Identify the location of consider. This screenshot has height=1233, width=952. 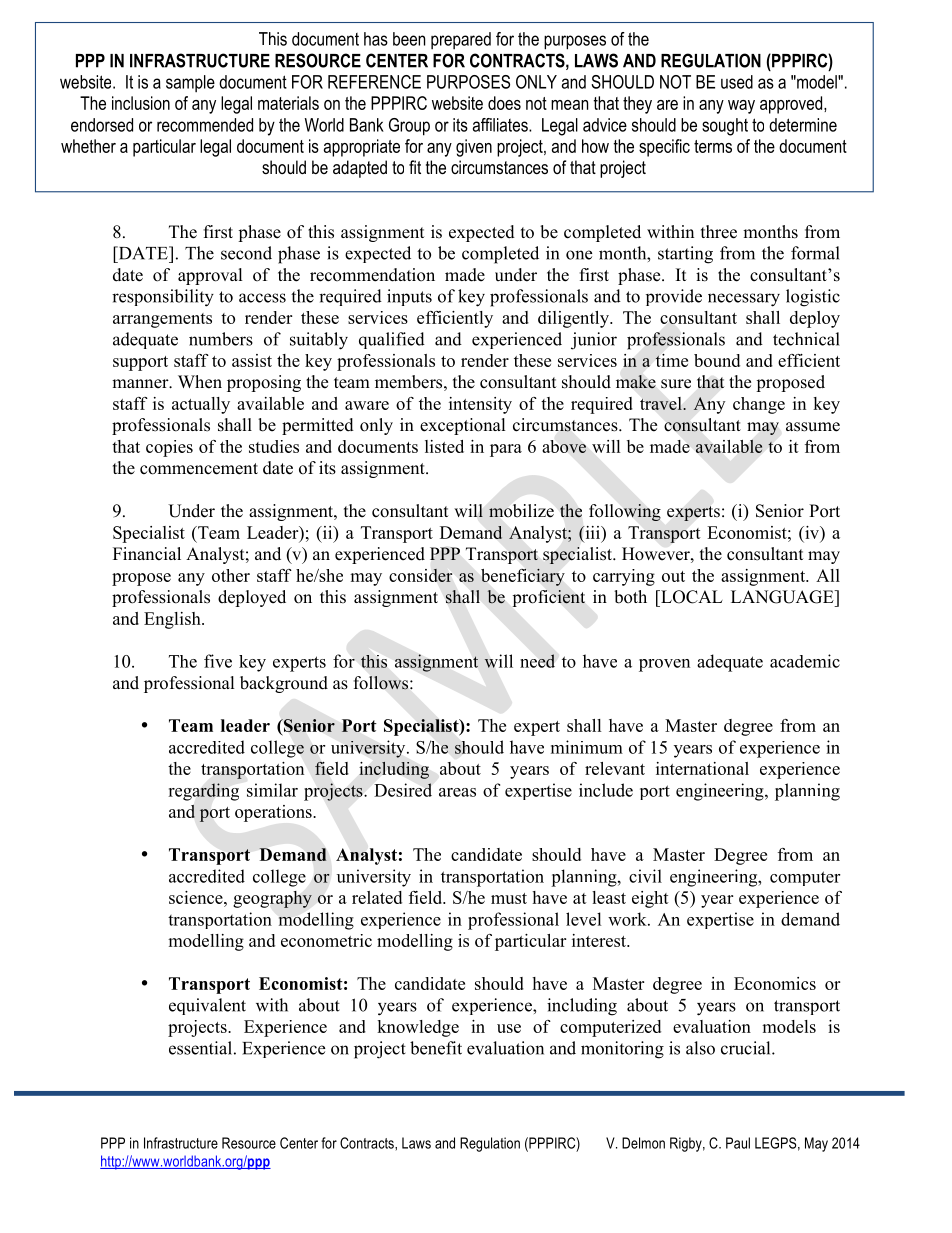
(420, 575).
